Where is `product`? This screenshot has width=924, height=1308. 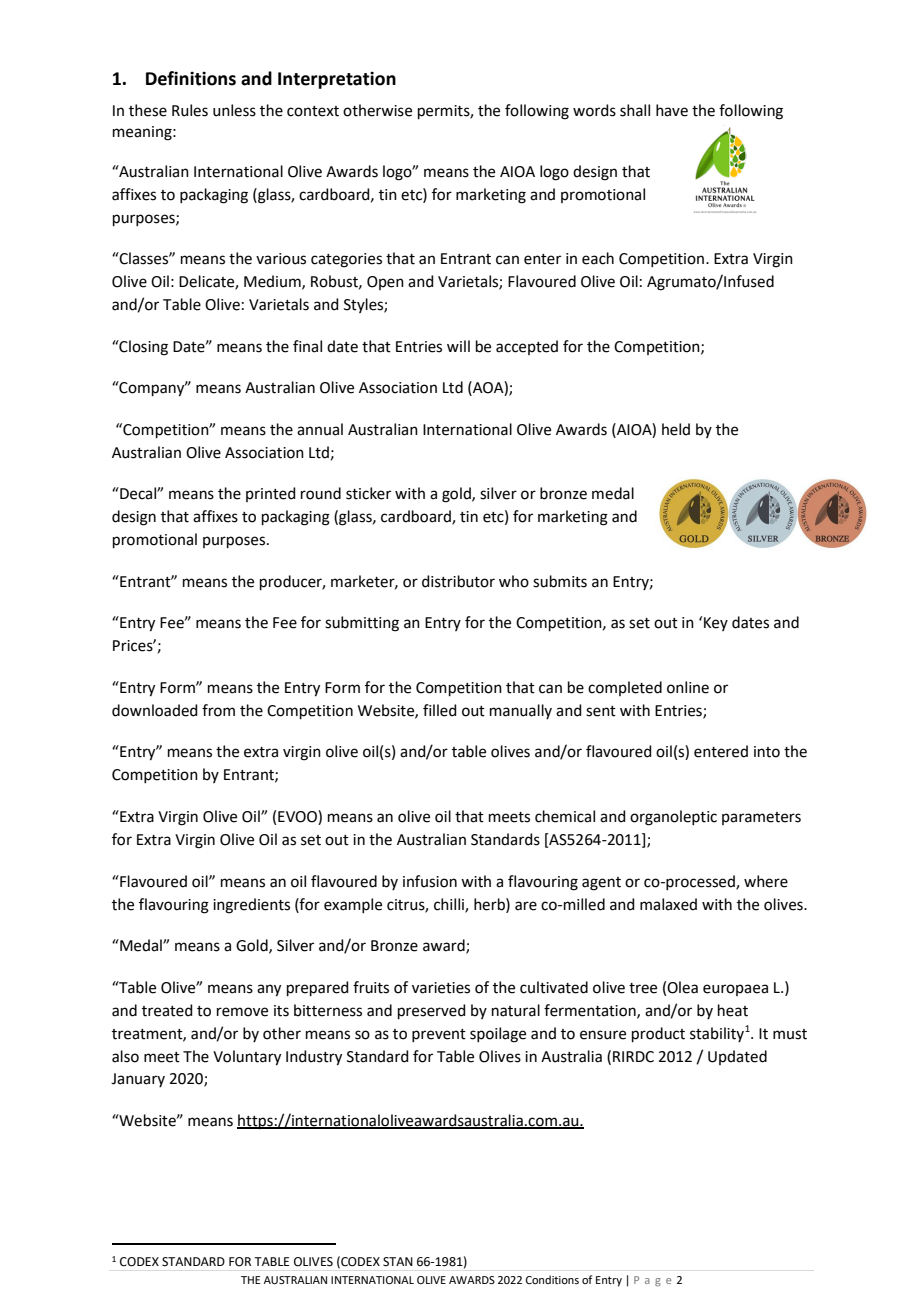
product is located at coordinates (658, 1034).
